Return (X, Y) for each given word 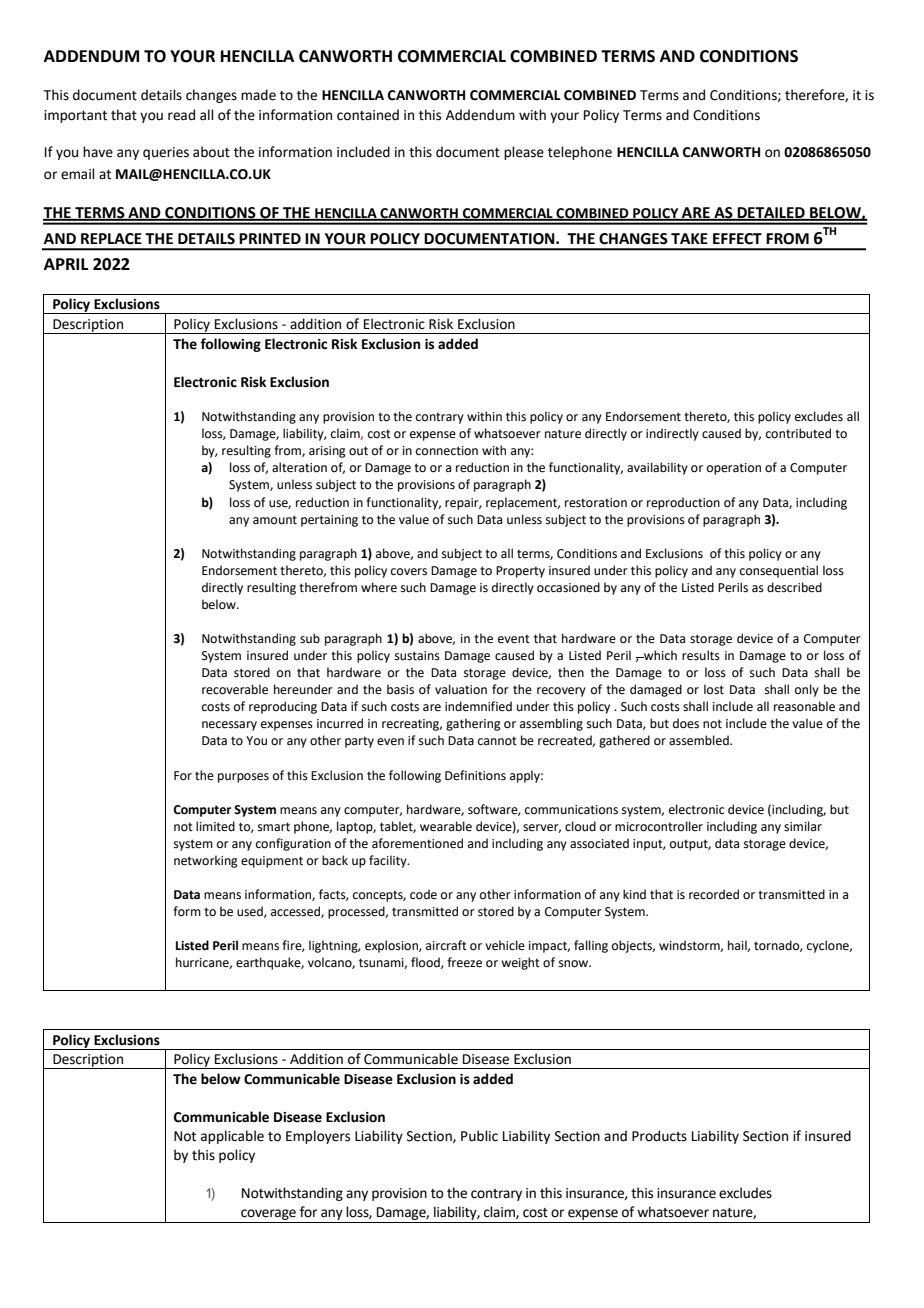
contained (368, 115)
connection (447, 451)
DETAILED (771, 213)
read (181, 115)
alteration (299, 467)
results (701, 655)
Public (479, 1136)
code (423, 894)
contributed (798, 433)
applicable (232, 1137)
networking (206, 861)
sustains (417, 656)
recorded (714, 894)
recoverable (235, 689)
